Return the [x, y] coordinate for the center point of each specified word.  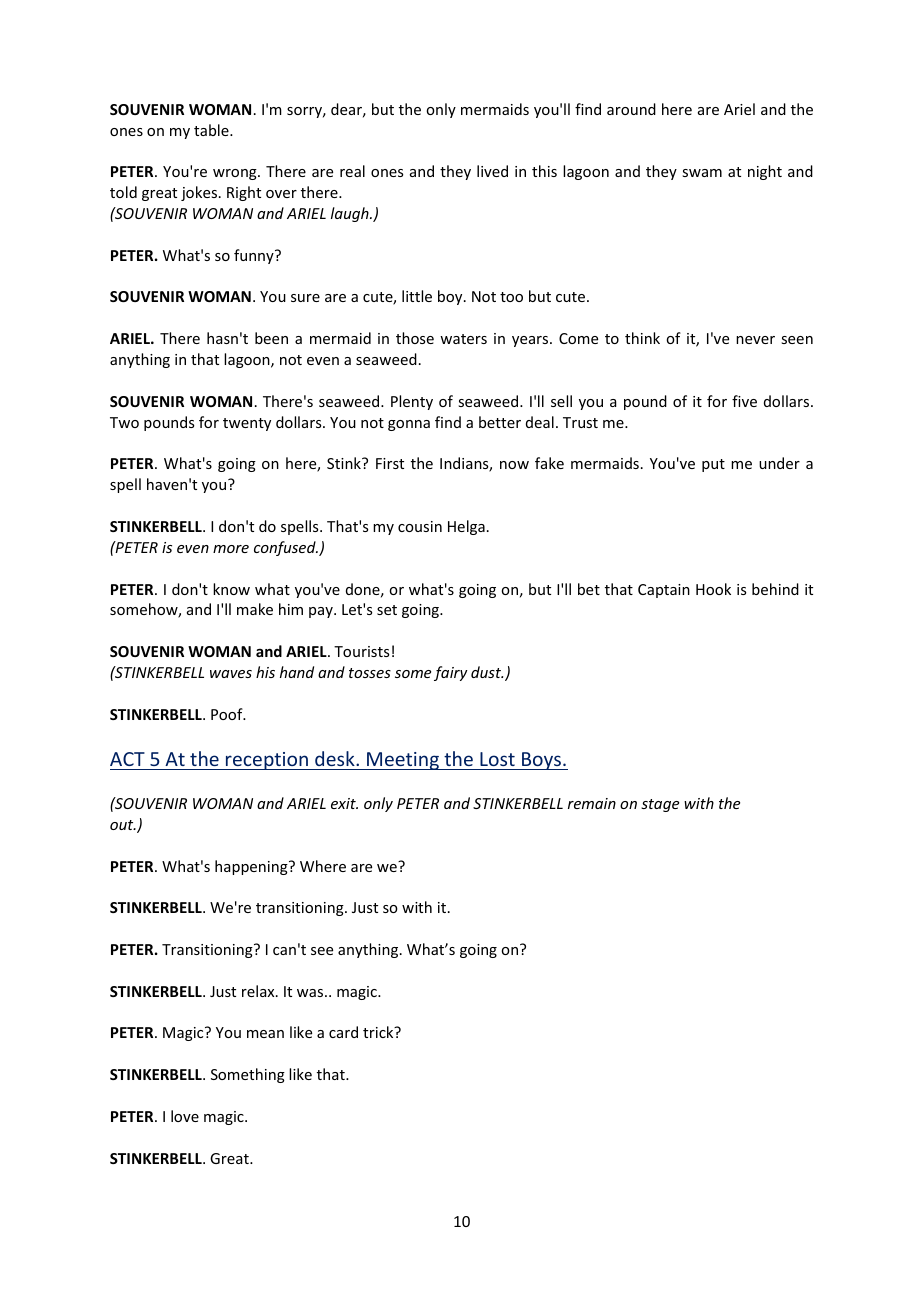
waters [463, 339]
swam [702, 173]
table [212, 130]
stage [660, 805]
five [744, 401]
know [231, 589]
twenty [247, 424]
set [387, 610]
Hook [713, 589]
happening [252, 867]
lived [492, 171]
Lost [497, 759]
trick [379, 1032]
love [185, 1116]
